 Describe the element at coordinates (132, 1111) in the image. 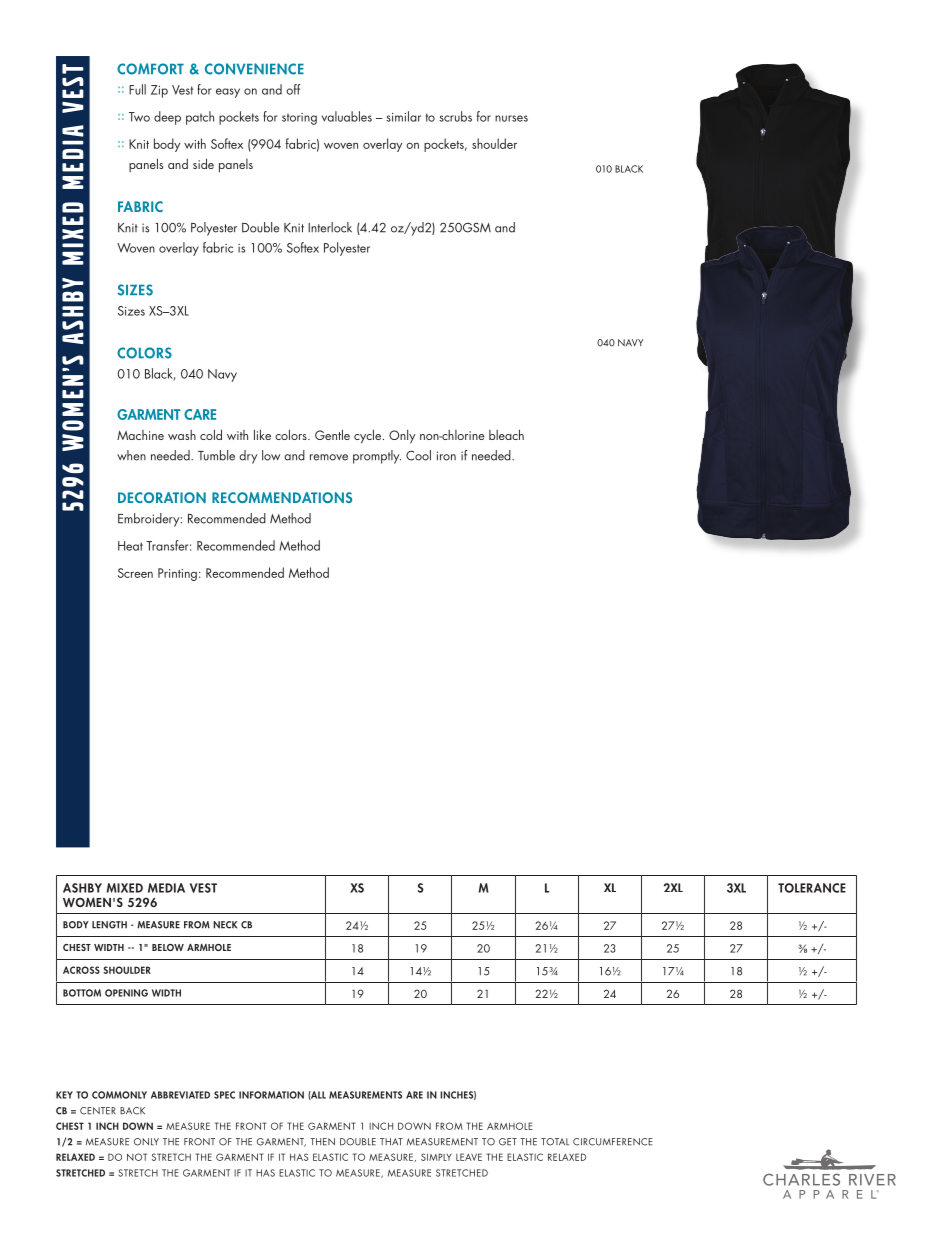

I see `BACK` at that location.
